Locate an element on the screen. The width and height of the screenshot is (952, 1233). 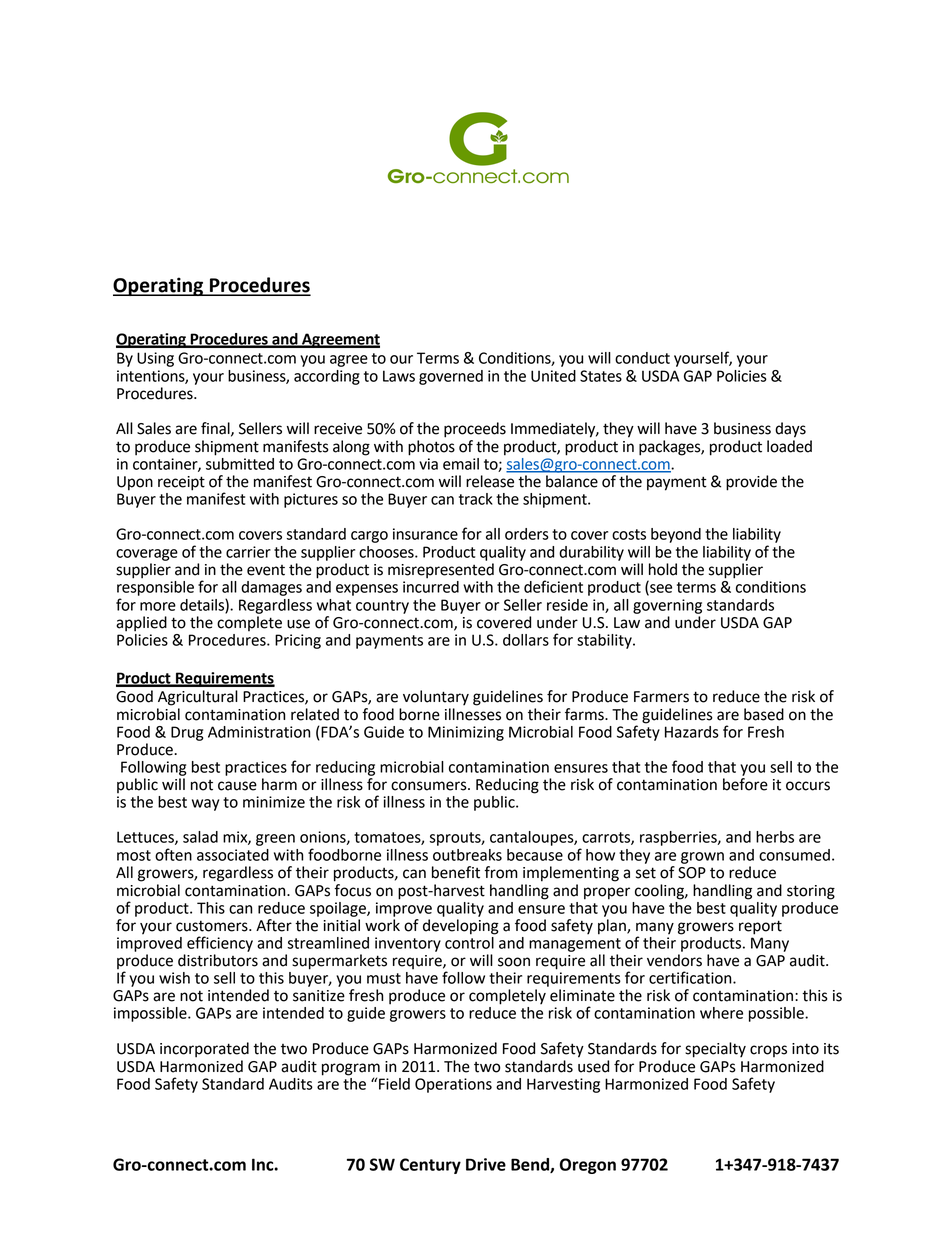
control is located at coordinates (470, 941).
